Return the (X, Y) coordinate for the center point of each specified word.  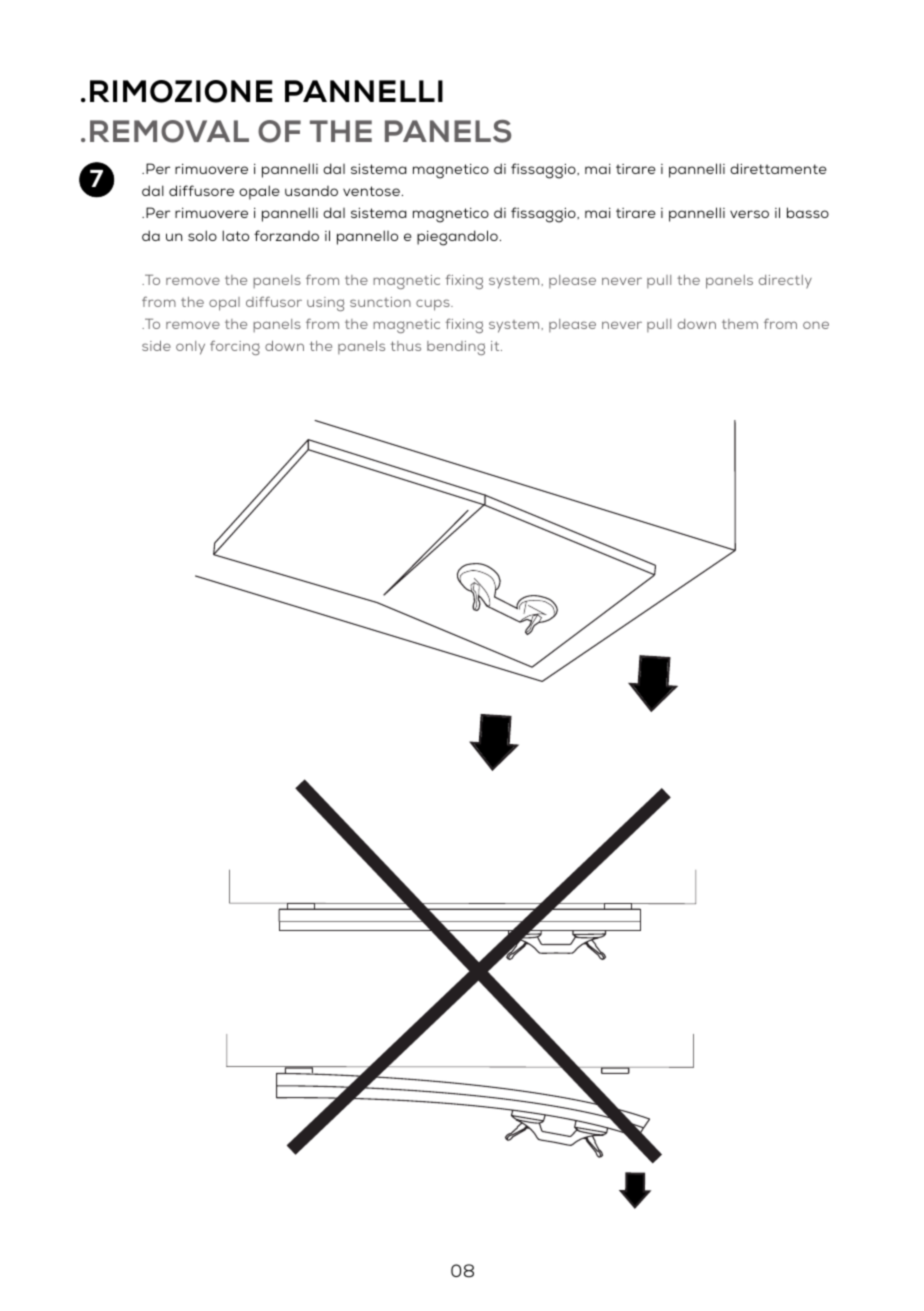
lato (235, 235)
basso (808, 212)
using (325, 304)
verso (749, 214)
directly (785, 282)
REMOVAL (169, 131)
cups (434, 305)
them (740, 324)
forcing (235, 347)
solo (202, 235)
